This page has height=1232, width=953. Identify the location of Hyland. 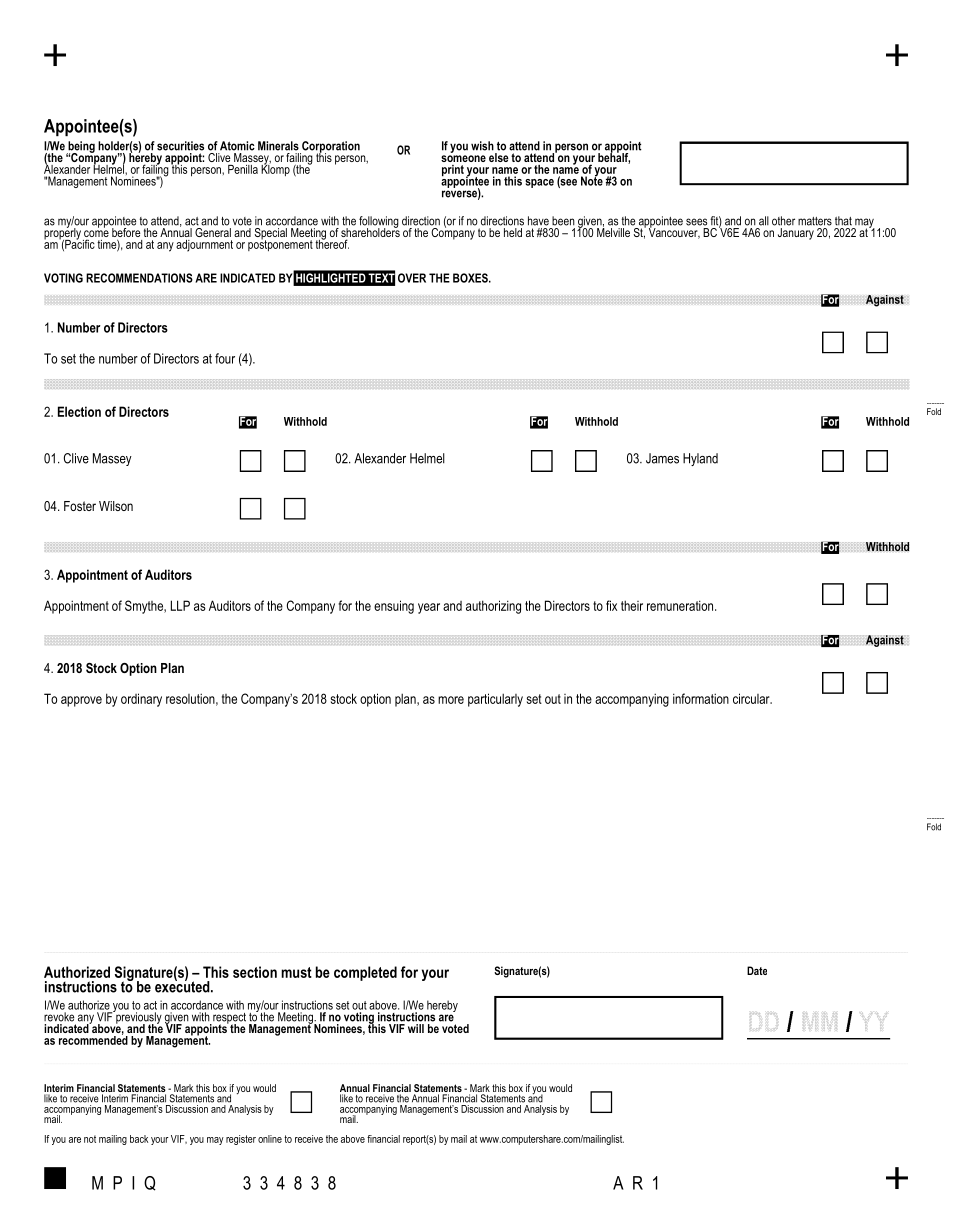
(700, 459).
